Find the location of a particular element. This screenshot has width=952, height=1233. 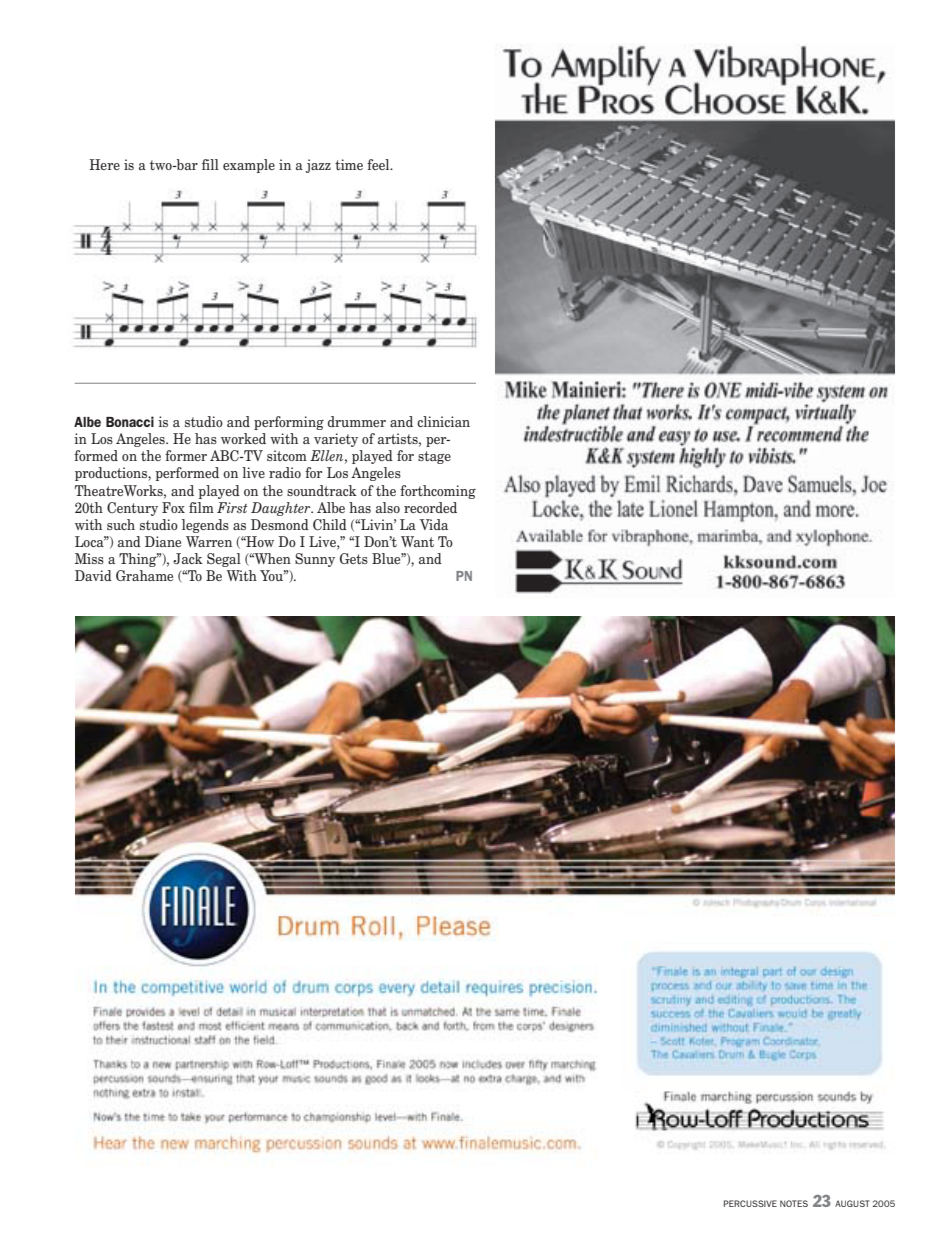

Want is located at coordinates (417, 541).
